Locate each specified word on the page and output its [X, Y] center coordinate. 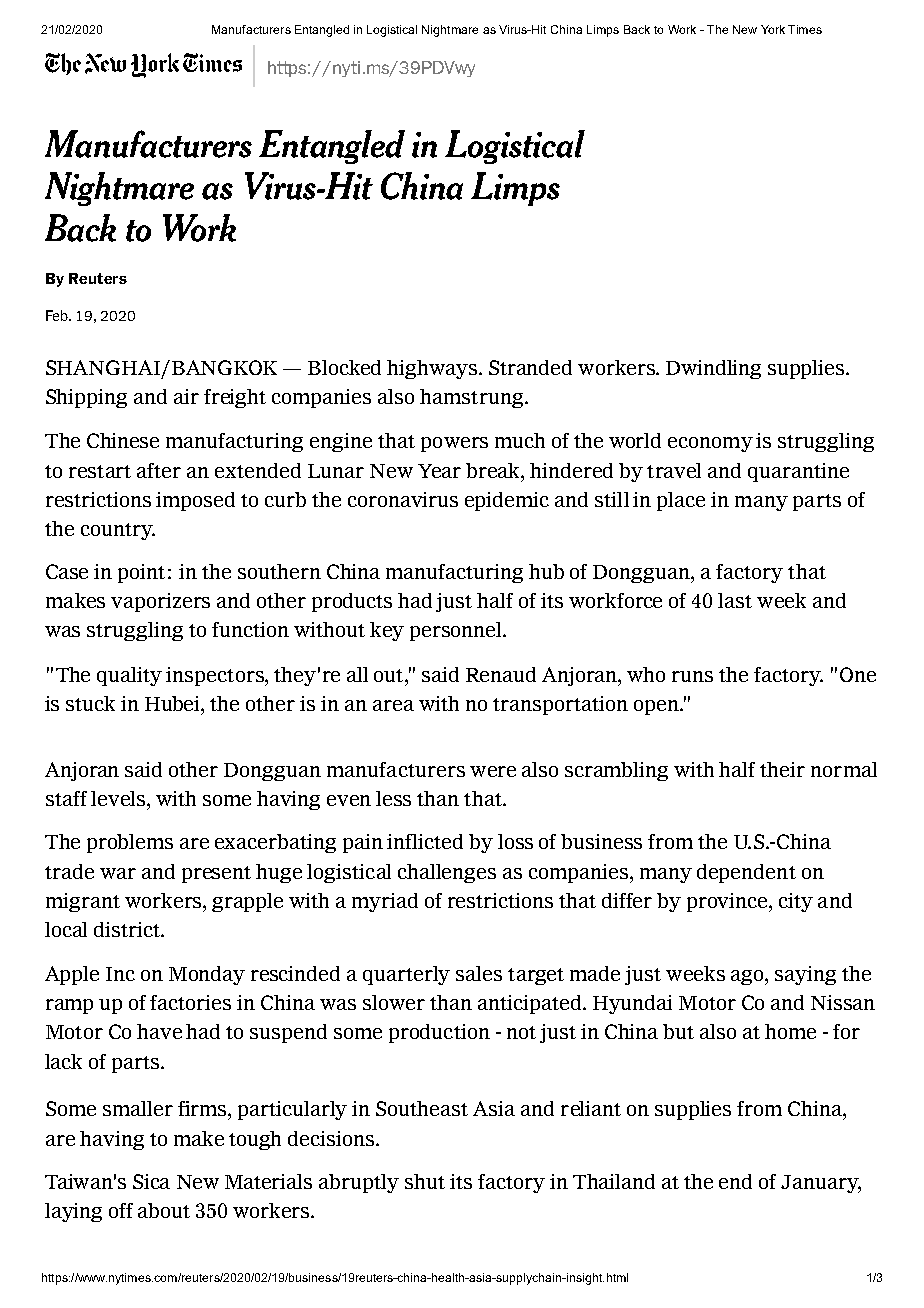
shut [425, 1181]
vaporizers [160, 602]
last [735, 600]
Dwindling [713, 369]
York [773, 29]
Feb [58, 315]
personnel [457, 631]
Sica [151, 1181]
